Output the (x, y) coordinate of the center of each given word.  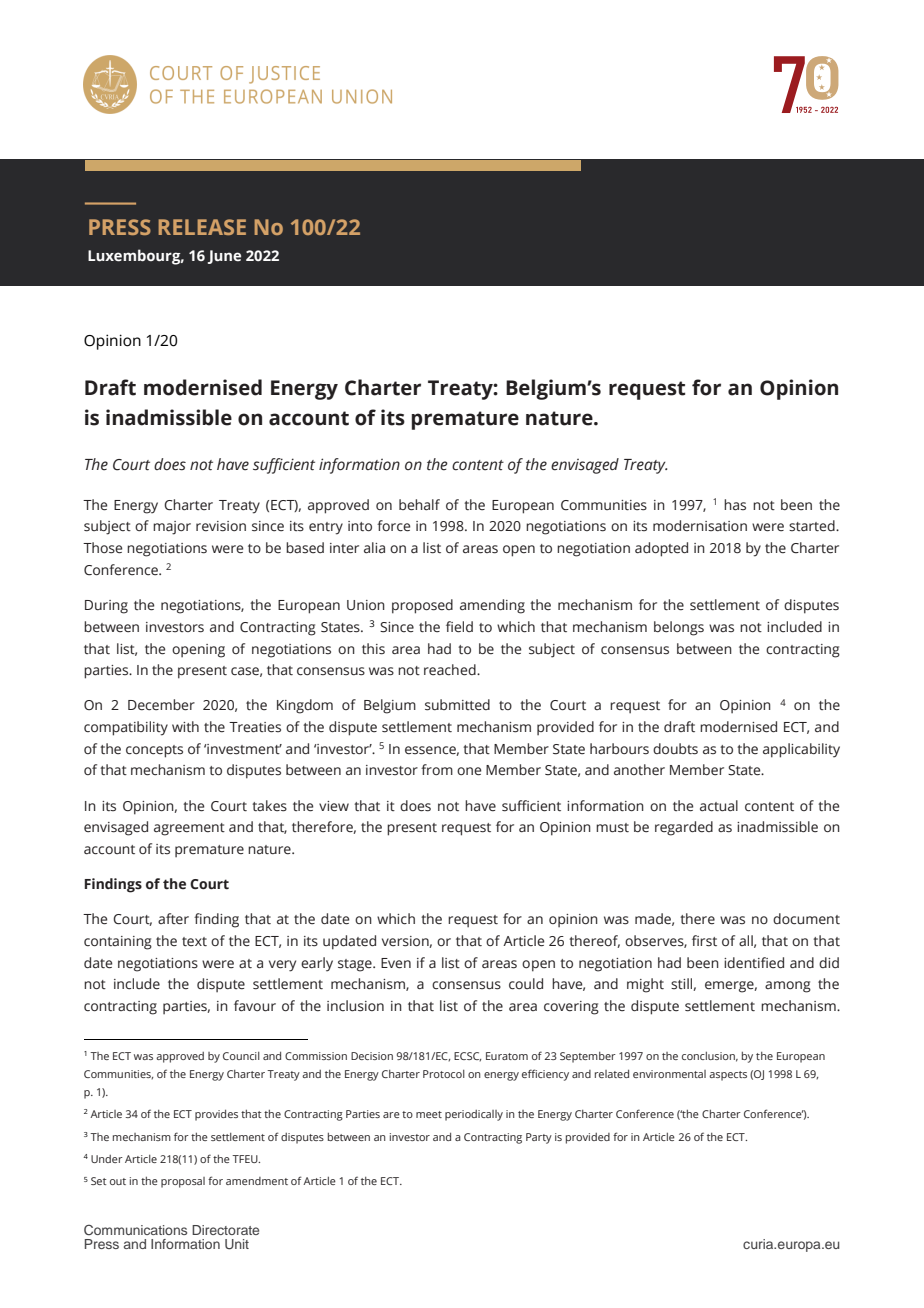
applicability (801, 750)
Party (539, 1138)
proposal (183, 1182)
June (224, 257)
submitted (457, 705)
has (735, 504)
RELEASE (202, 227)
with (185, 726)
